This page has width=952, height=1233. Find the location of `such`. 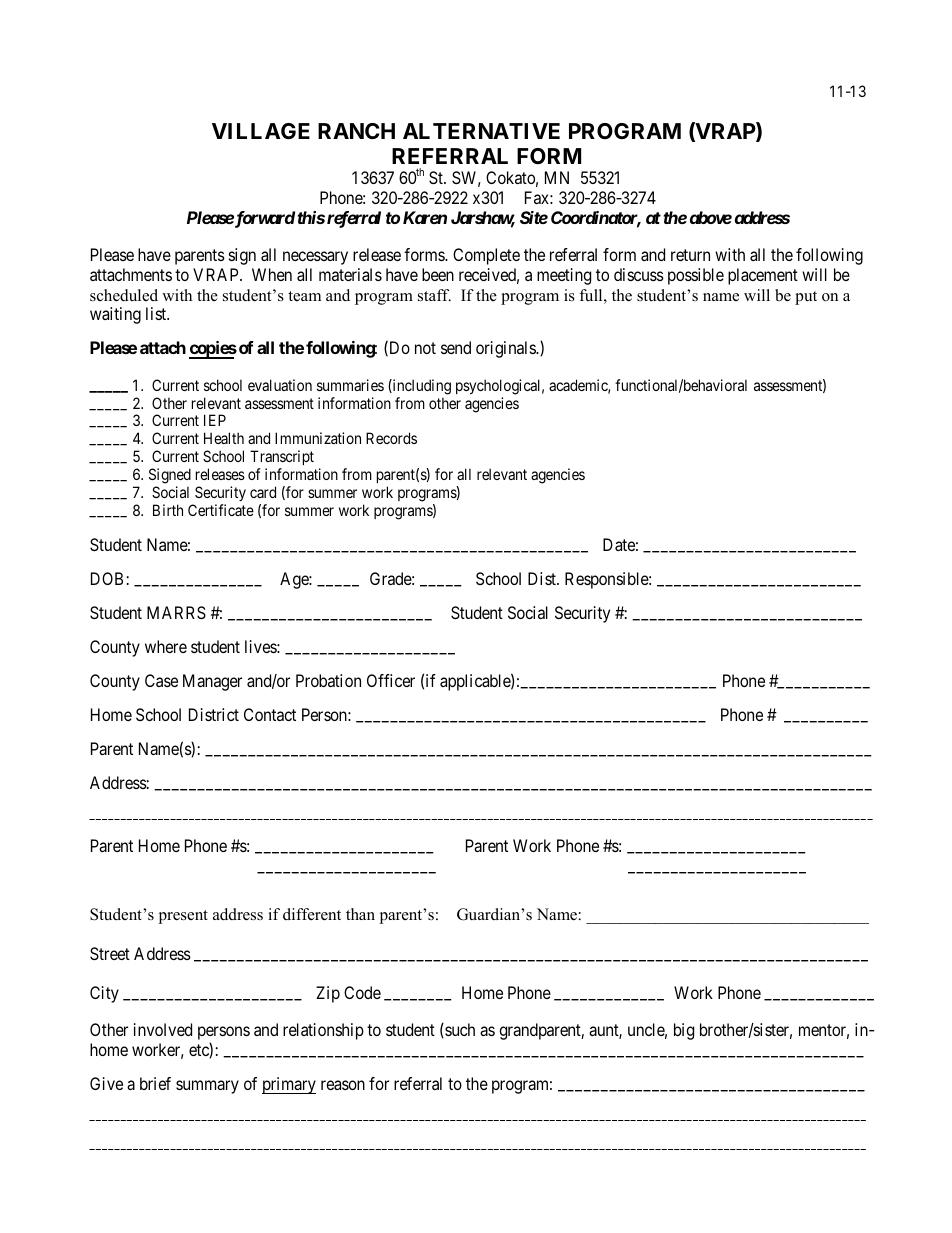

such is located at coordinates (459, 1030).
